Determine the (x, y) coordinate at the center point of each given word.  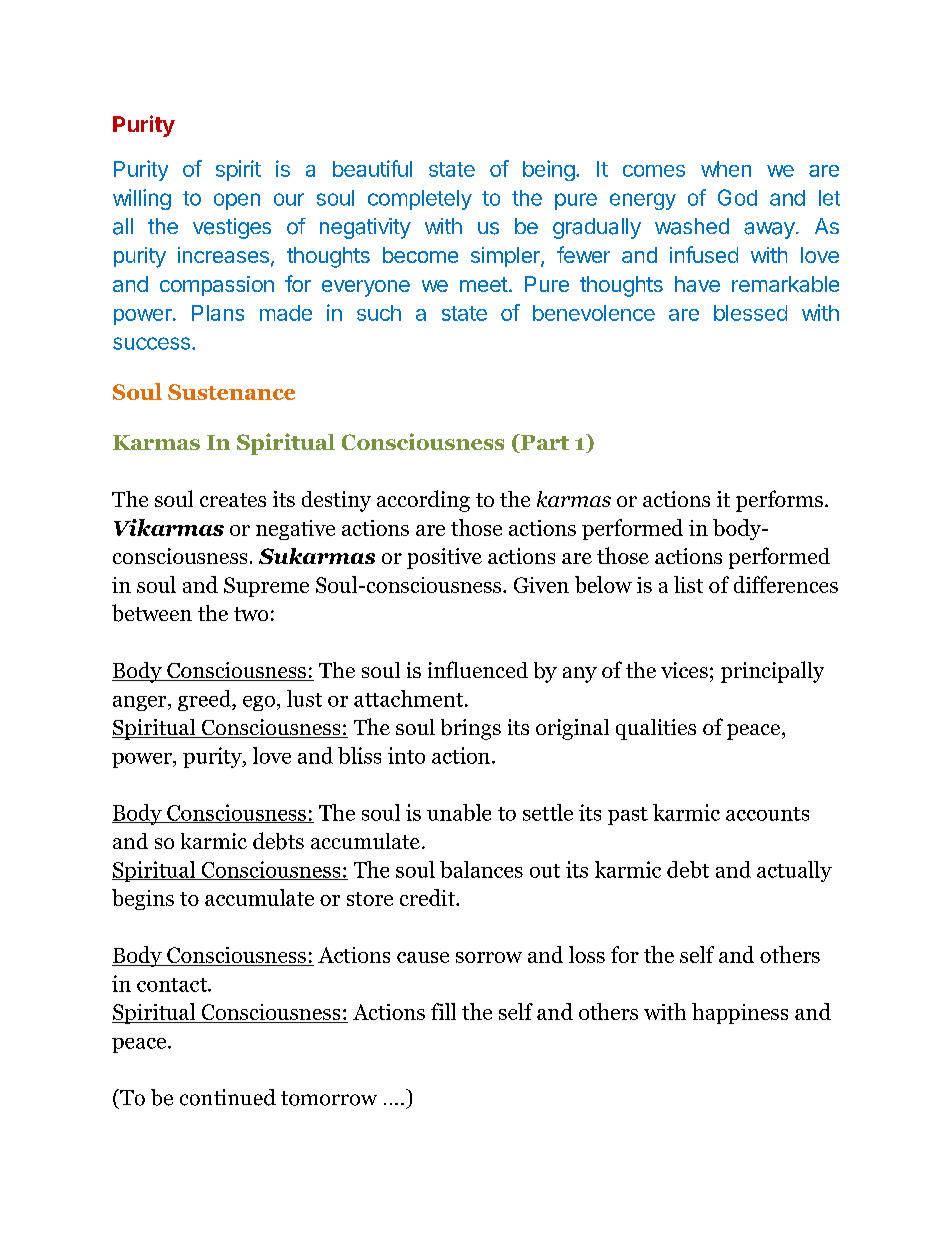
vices (684, 670)
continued (228, 1097)
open (237, 201)
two (251, 614)
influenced (478, 669)
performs (779, 501)
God (737, 197)
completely (420, 200)
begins (143, 899)
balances (481, 869)
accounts (767, 814)
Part (544, 443)
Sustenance (231, 392)
